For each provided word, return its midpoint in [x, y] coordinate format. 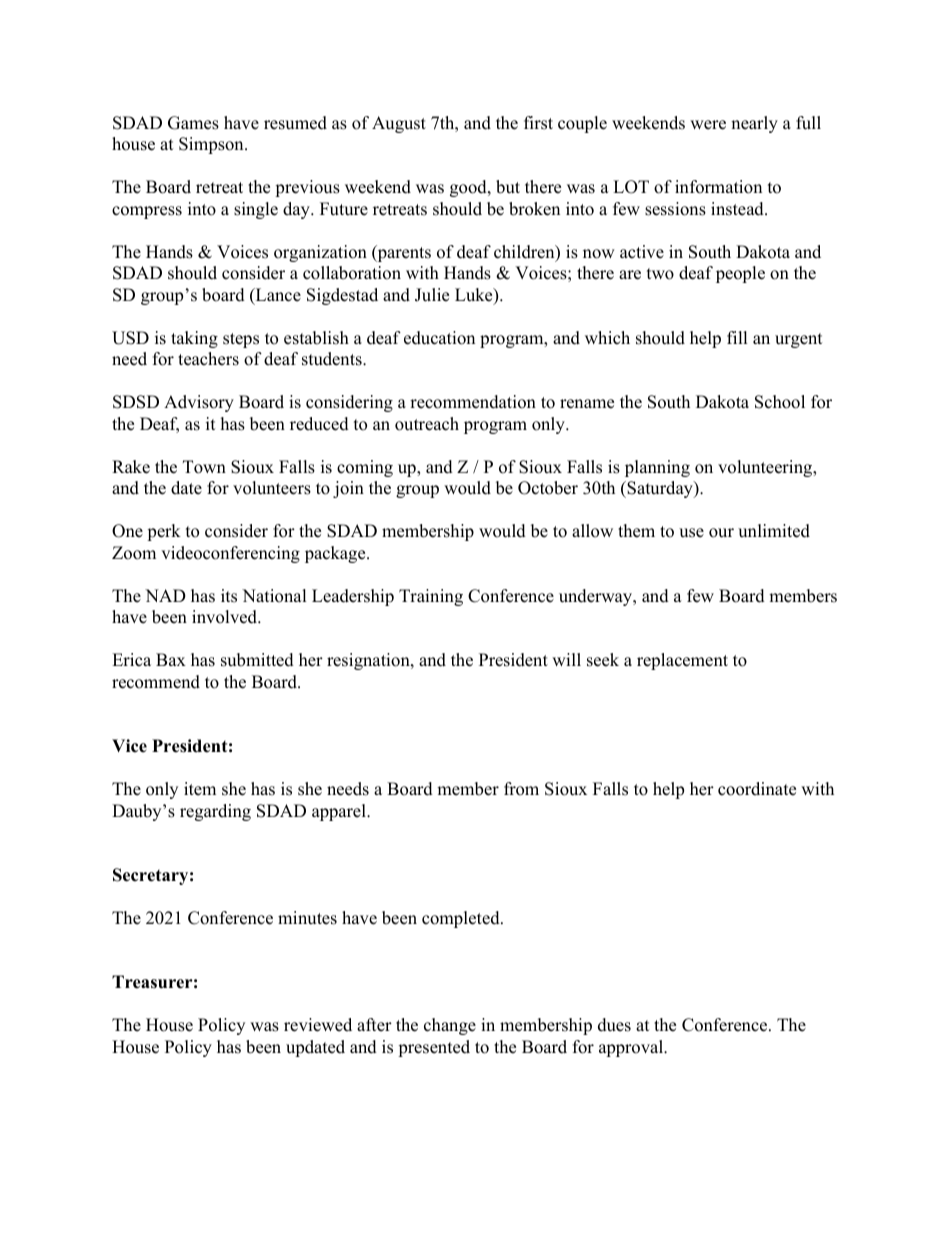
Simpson [212, 145]
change [450, 1026]
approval [632, 1048]
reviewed [318, 1025]
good [469, 188]
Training [431, 597]
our [721, 533]
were [708, 125]
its [229, 596]
